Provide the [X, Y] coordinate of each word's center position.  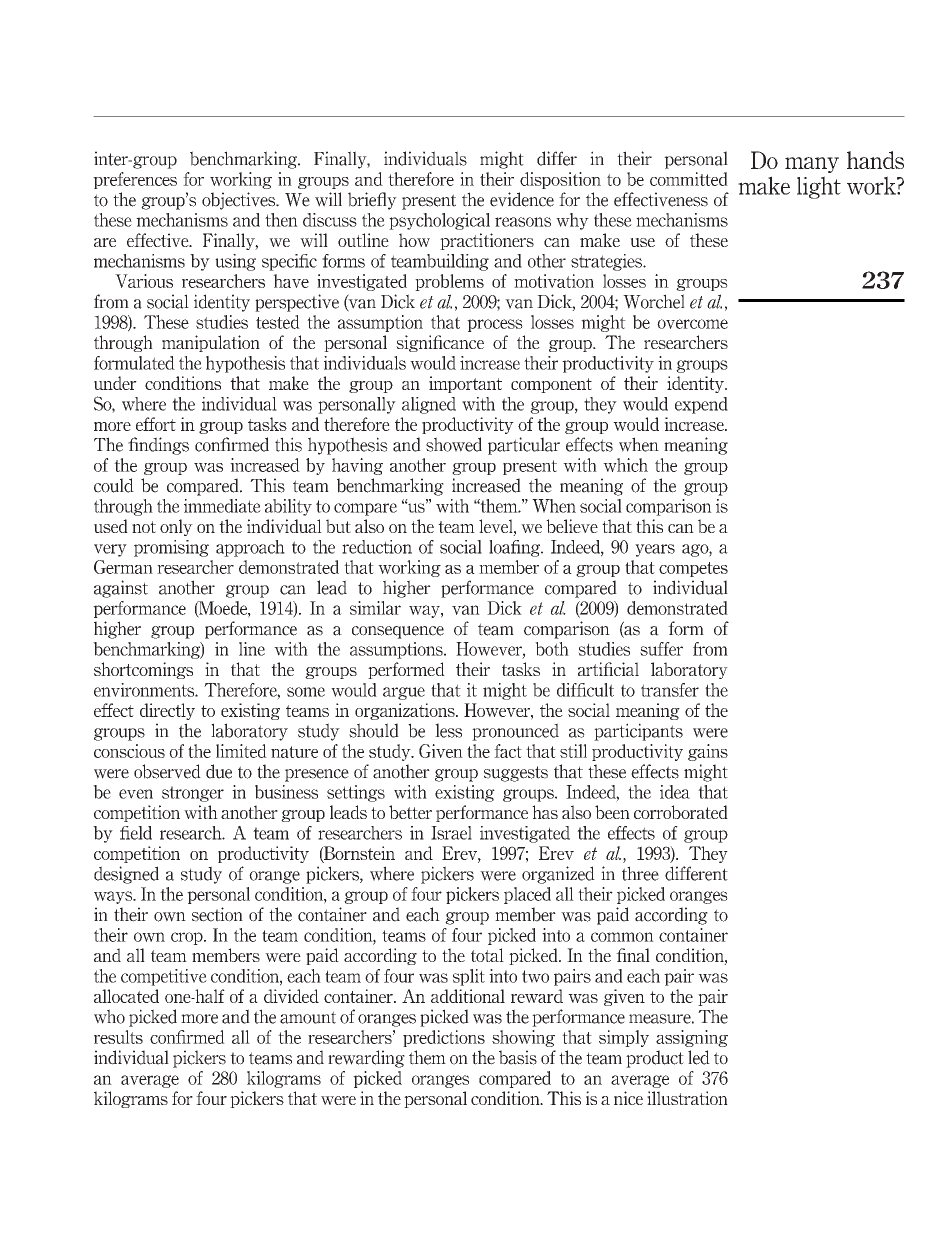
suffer [661, 649]
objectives [240, 201]
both [552, 649]
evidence [522, 199]
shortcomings [143, 670]
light [819, 187]
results [118, 1037]
